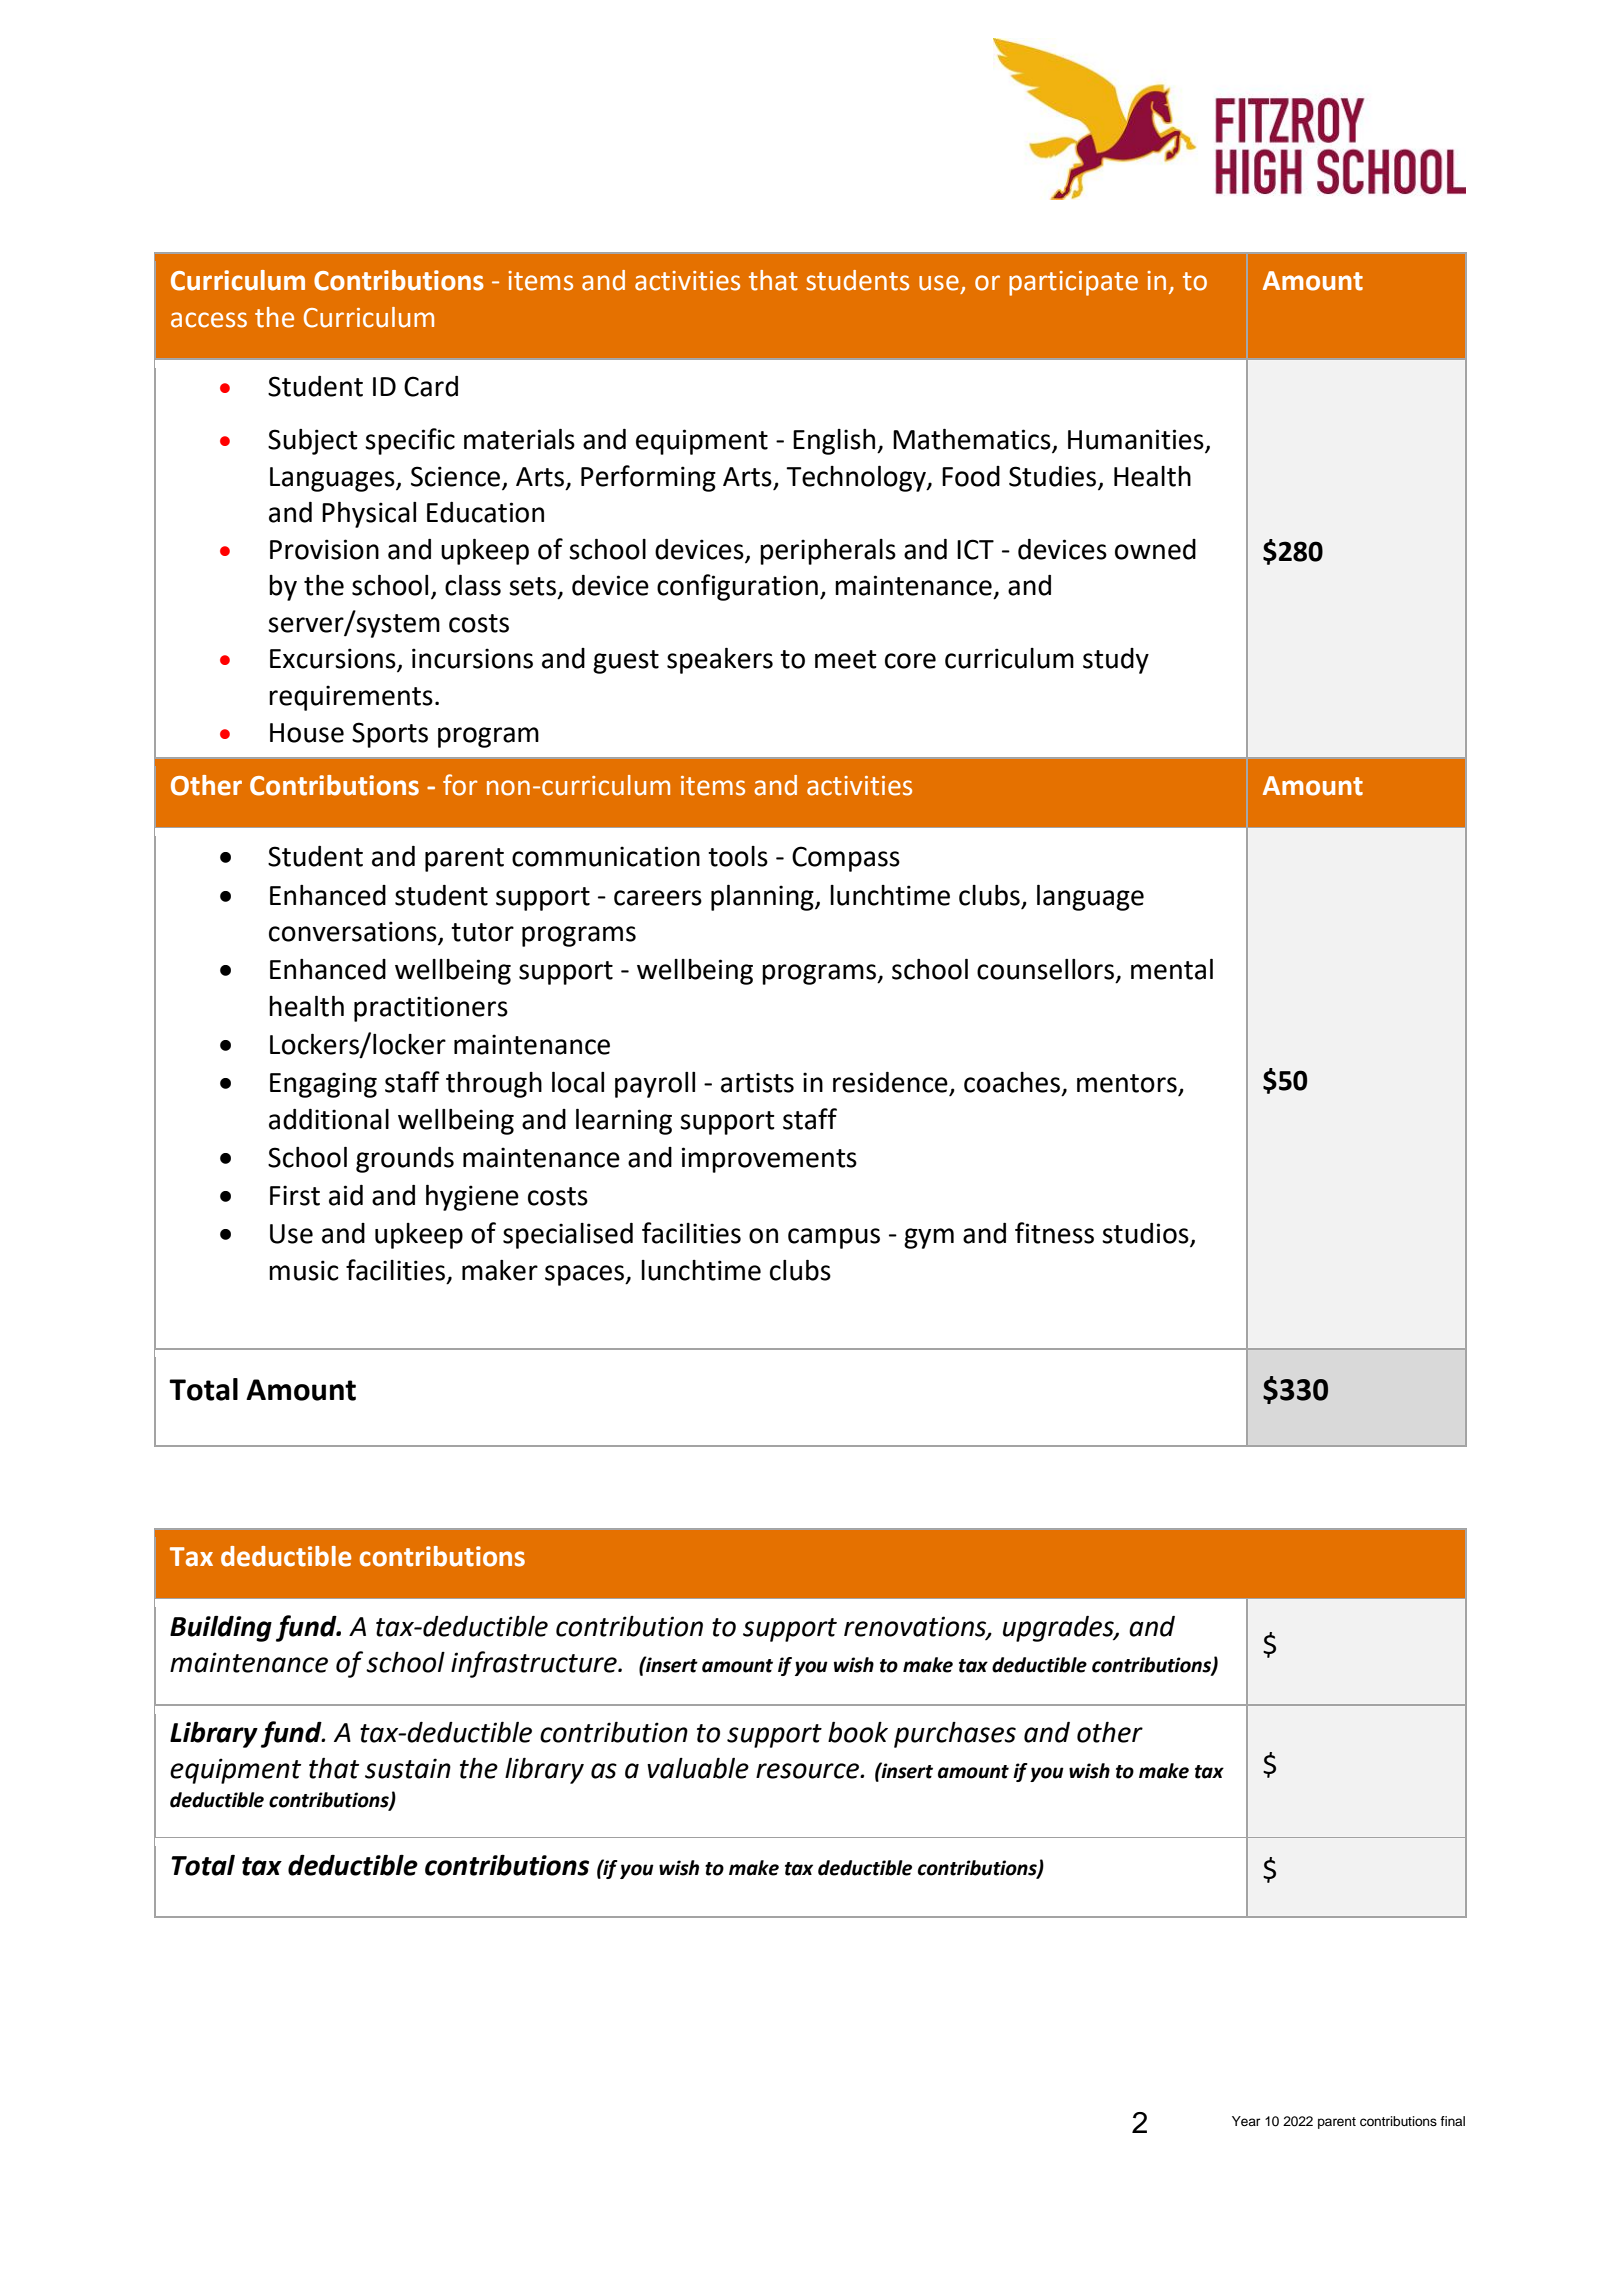  I want to click on mental, so click(1172, 969).
